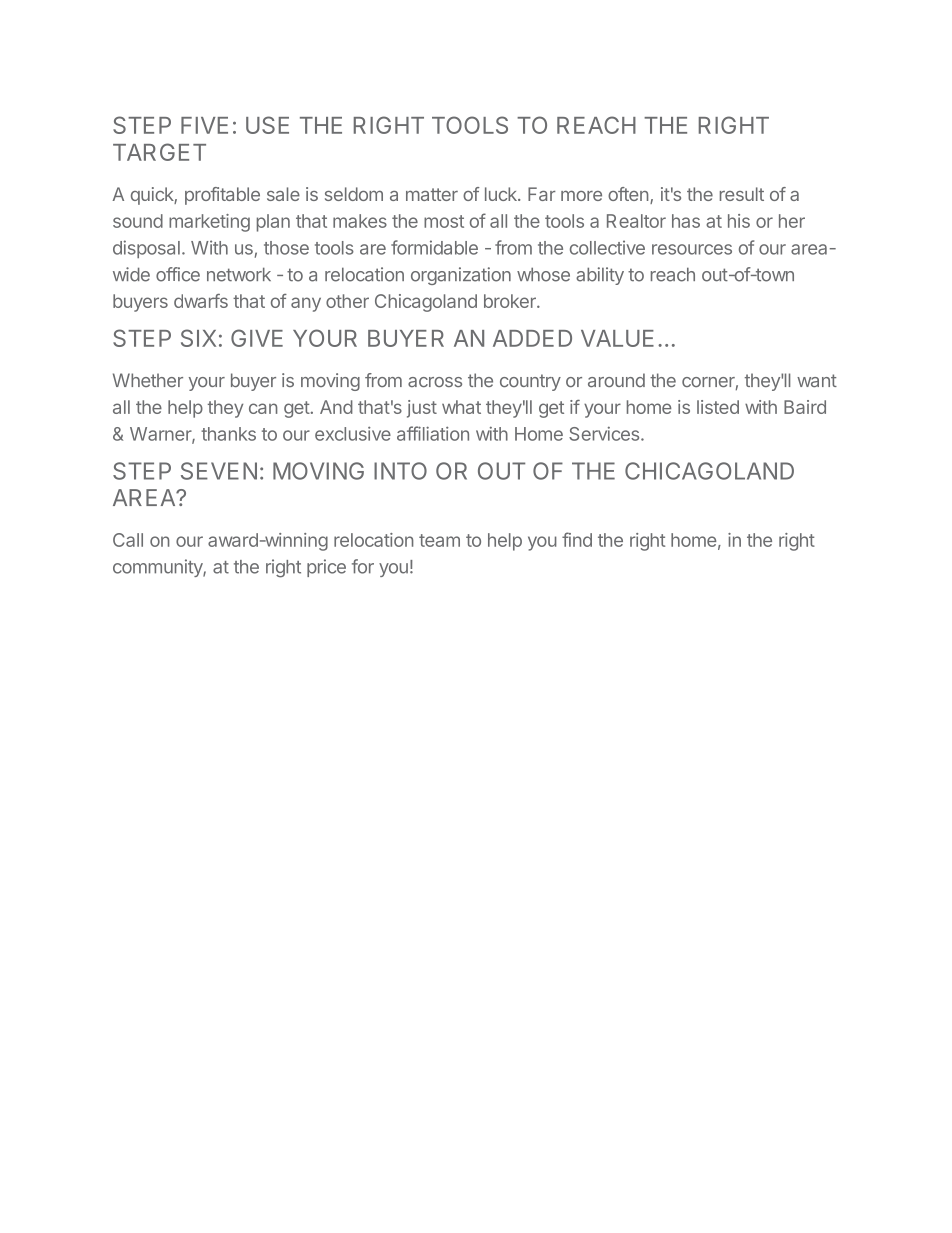  What do you see at coordinates (577, 539) in the page?
I see `find` at bounding box center [577, 539].
